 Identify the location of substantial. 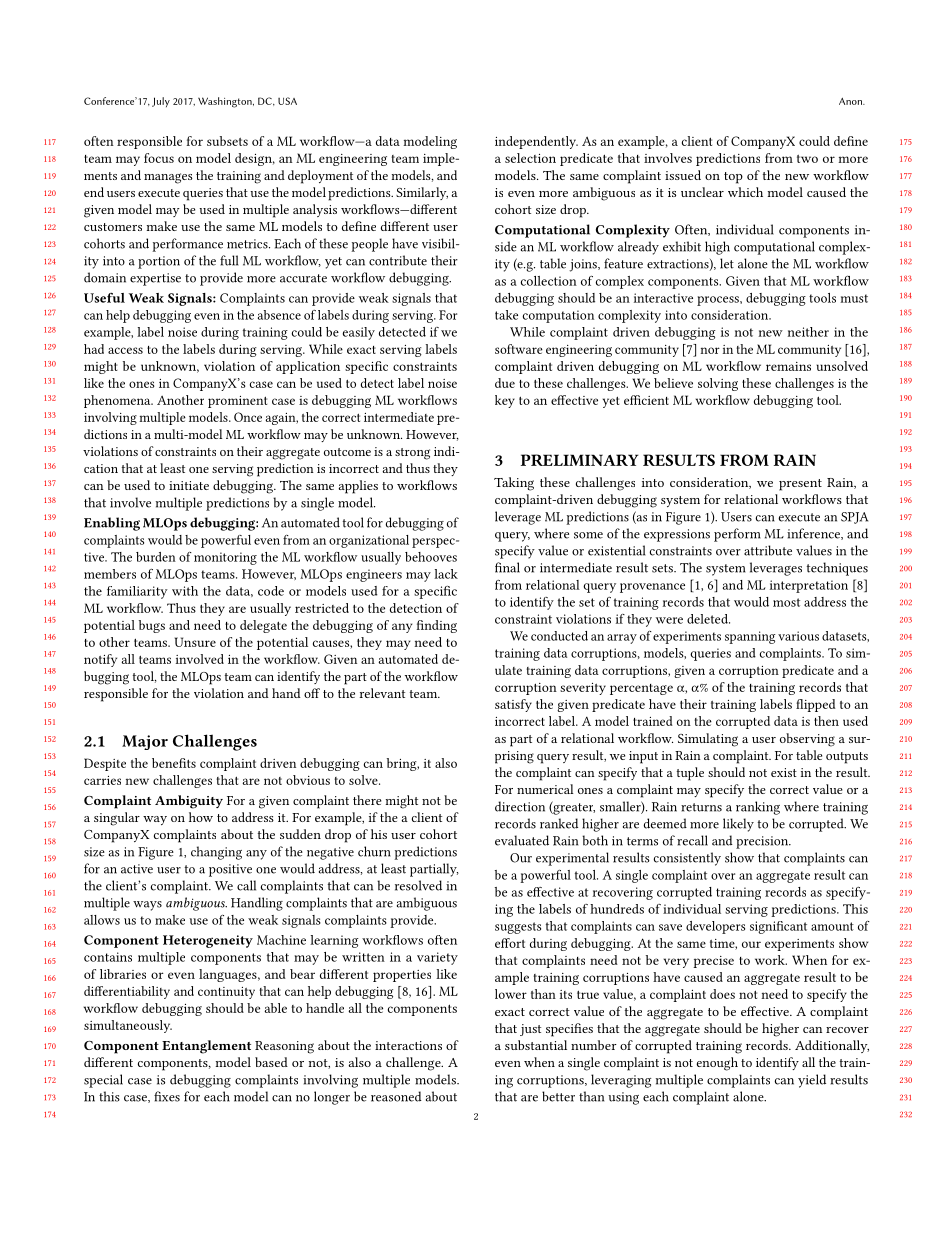
(536, 1045).
